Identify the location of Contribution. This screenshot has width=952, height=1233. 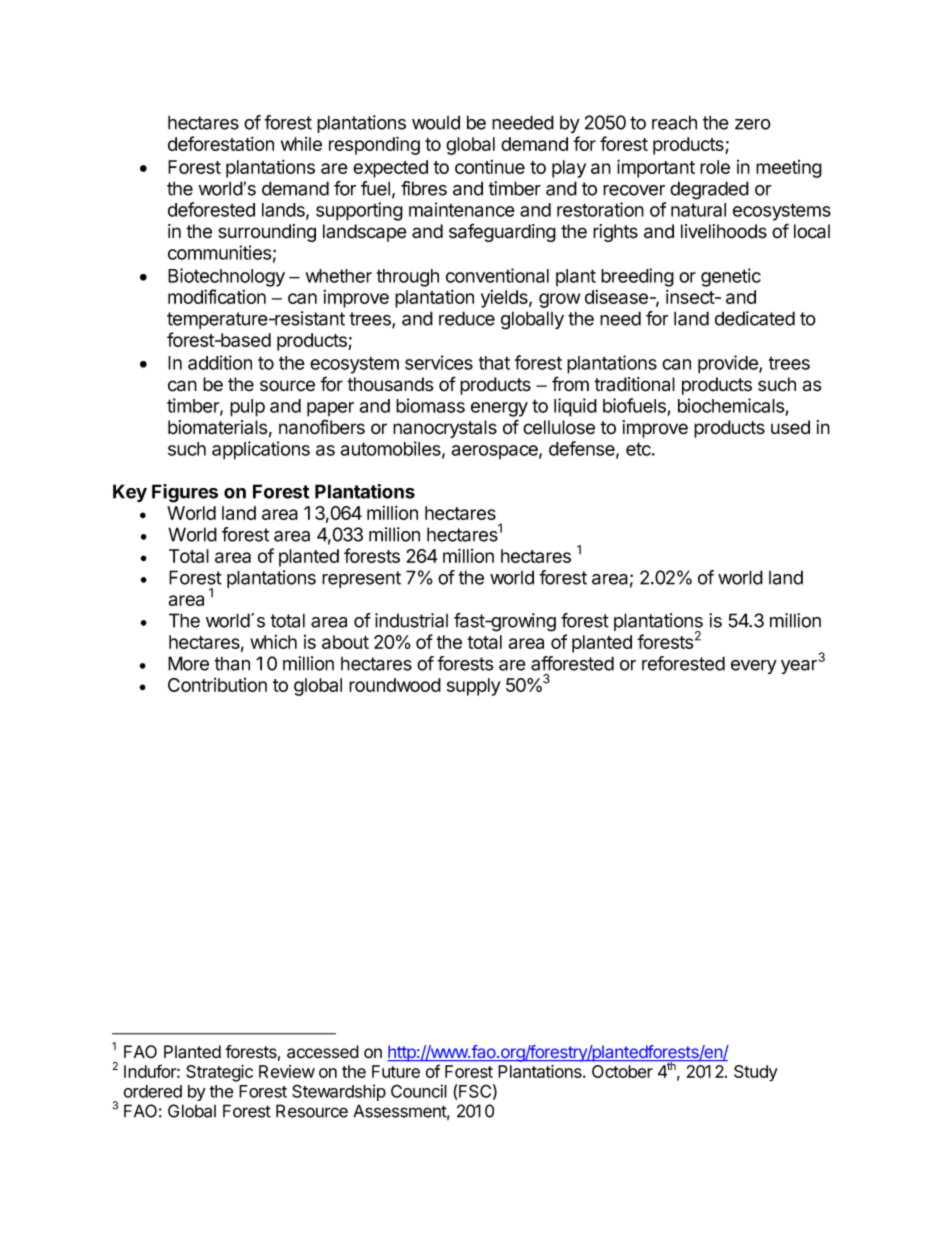
(217, 685).
